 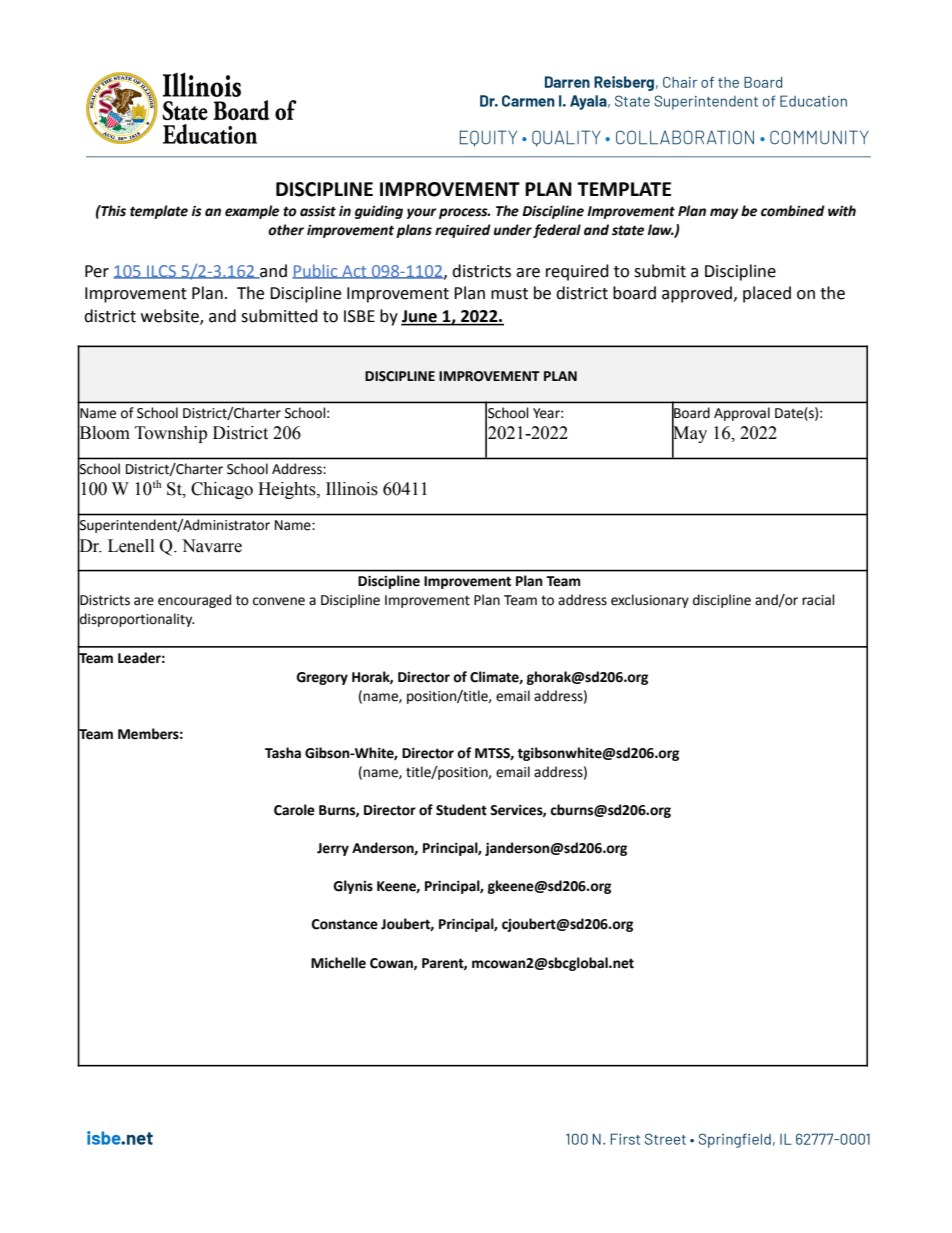 I want to click on June, so click(x=420, y=317).
